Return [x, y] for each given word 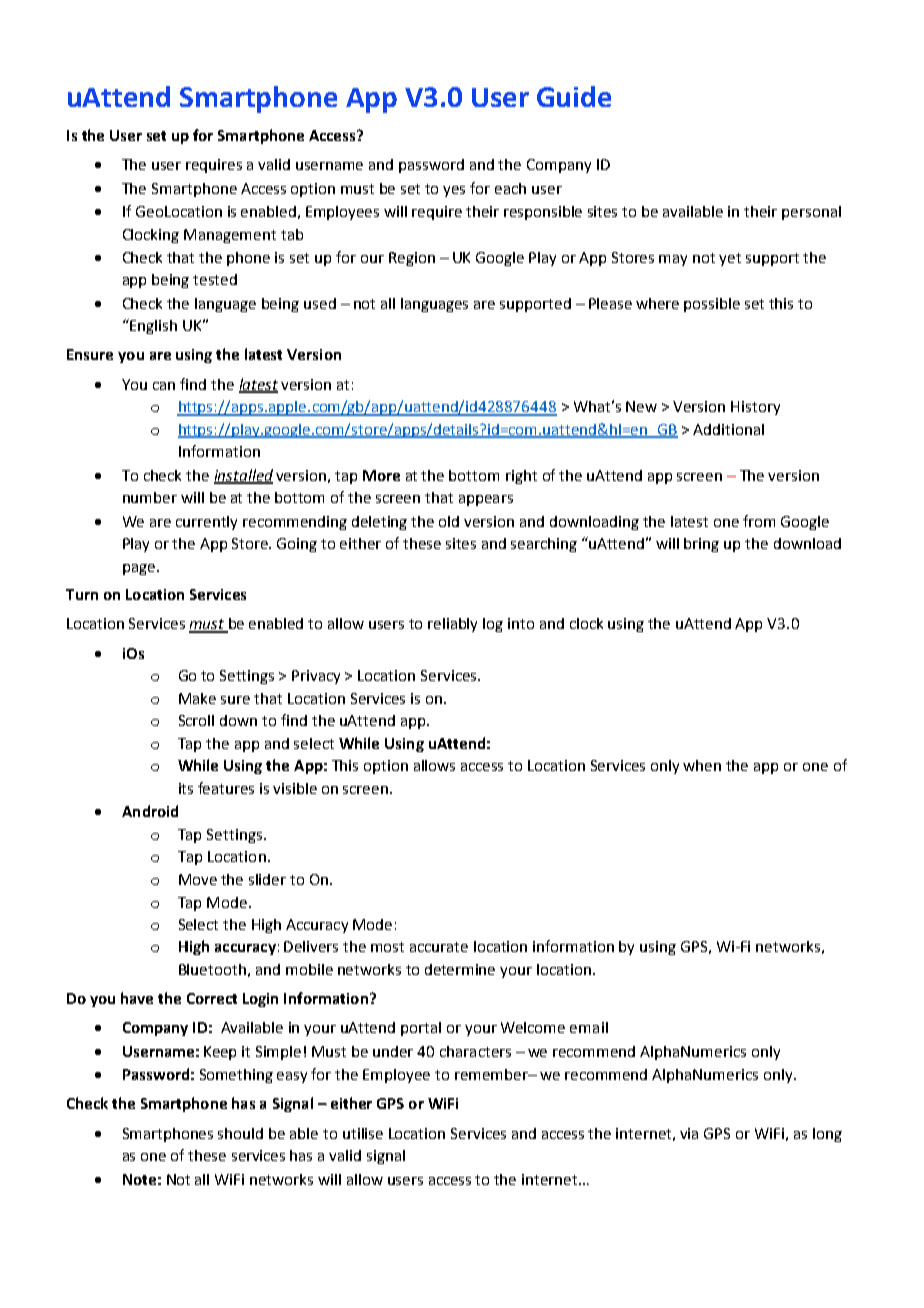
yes [454, 191]
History [755, 408]
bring [701, 545]
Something [236, 1076]
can [164, 386]
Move [198, 879]
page [139, 569]
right [521, 477]
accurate [439, 947]
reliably [452, 625]
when [702, 765]
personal [811, 213]
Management [230, 236]
